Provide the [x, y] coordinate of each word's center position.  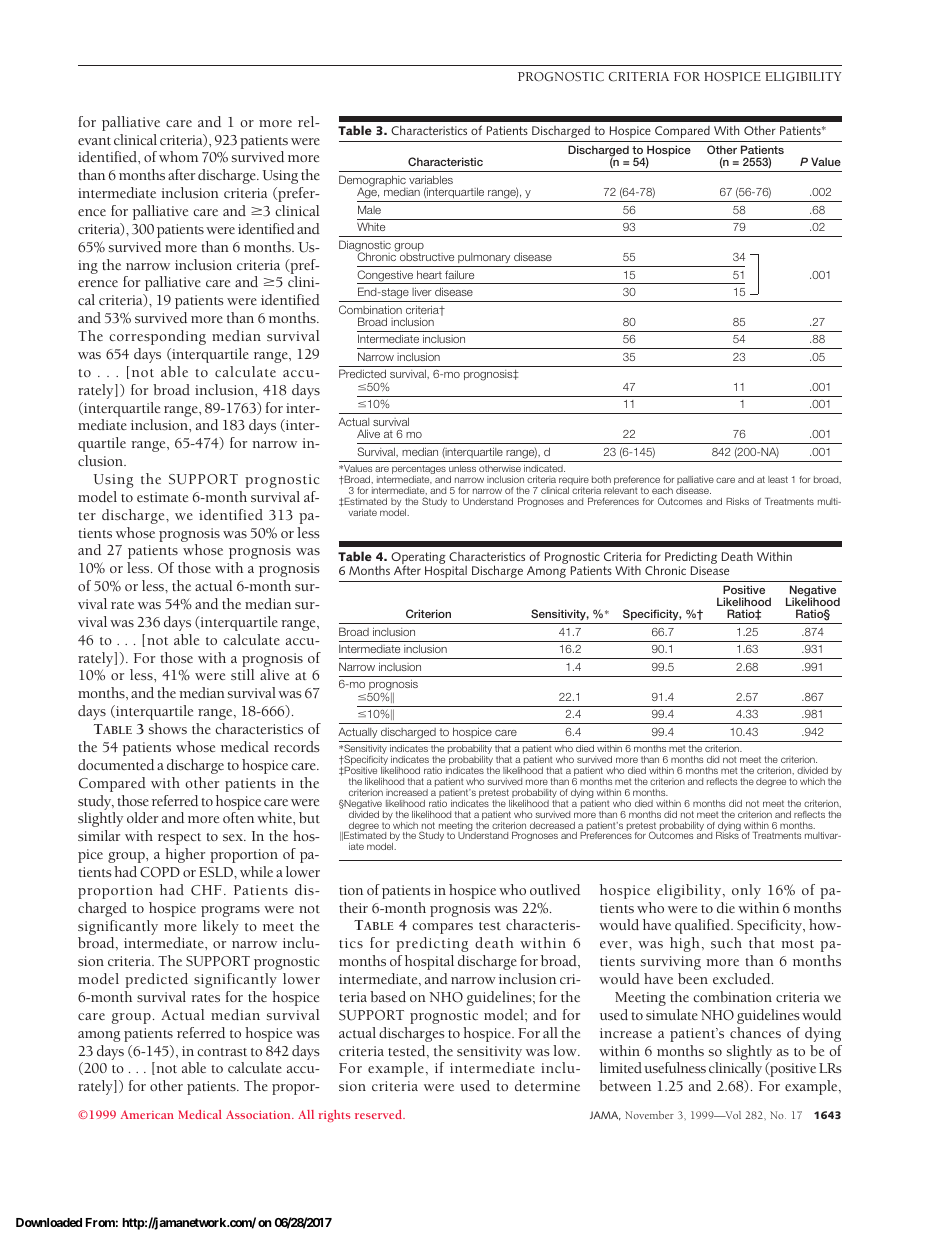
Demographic [373, 182]
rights [334, 1116]
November [649, 1115]
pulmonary [484, 258]
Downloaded [49, 1222]
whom [178, 156]
